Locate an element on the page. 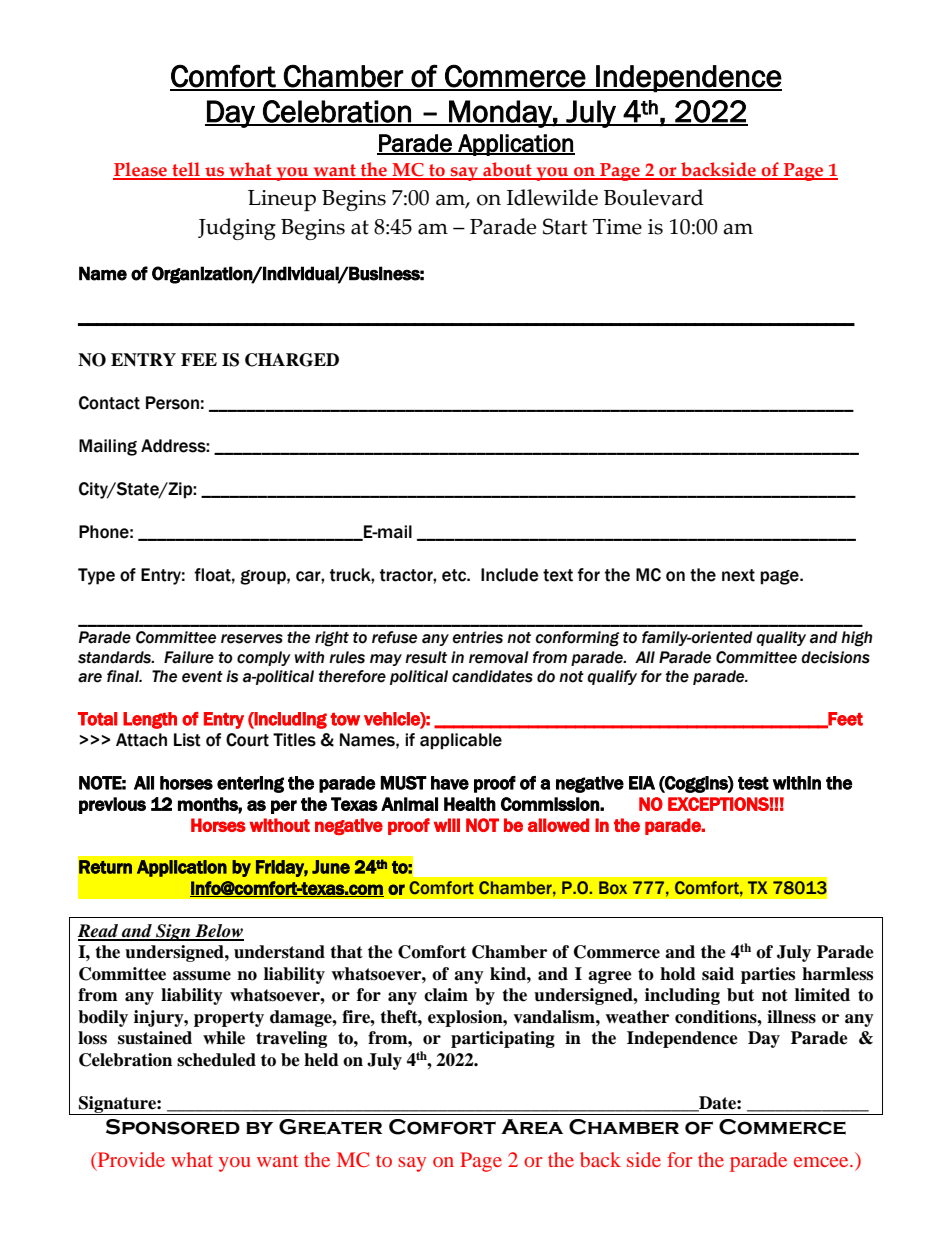  Type is located at coordinates (96, 576).
